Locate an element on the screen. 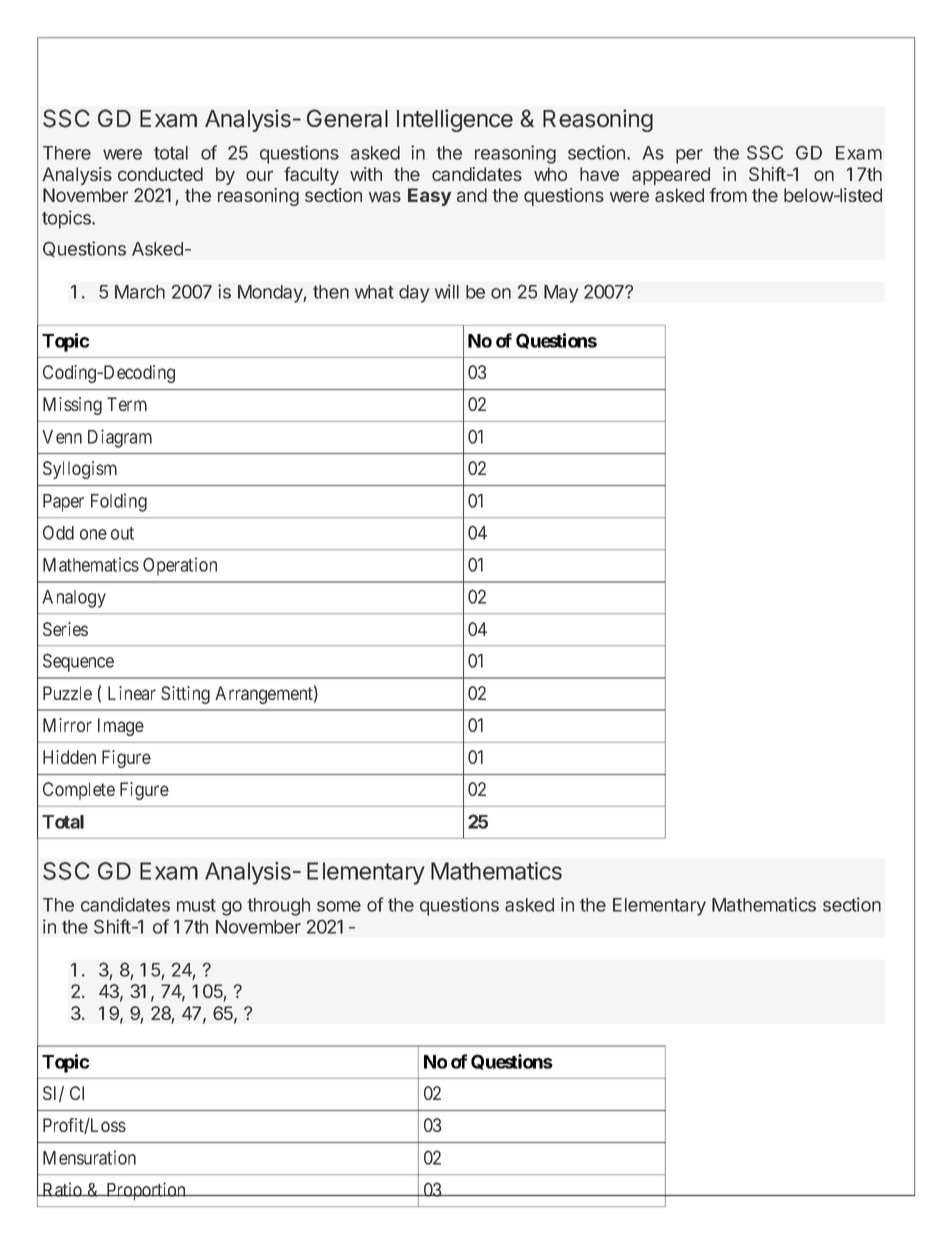 The image size is (952, 1233). May is located at coordinates (561, 294).
